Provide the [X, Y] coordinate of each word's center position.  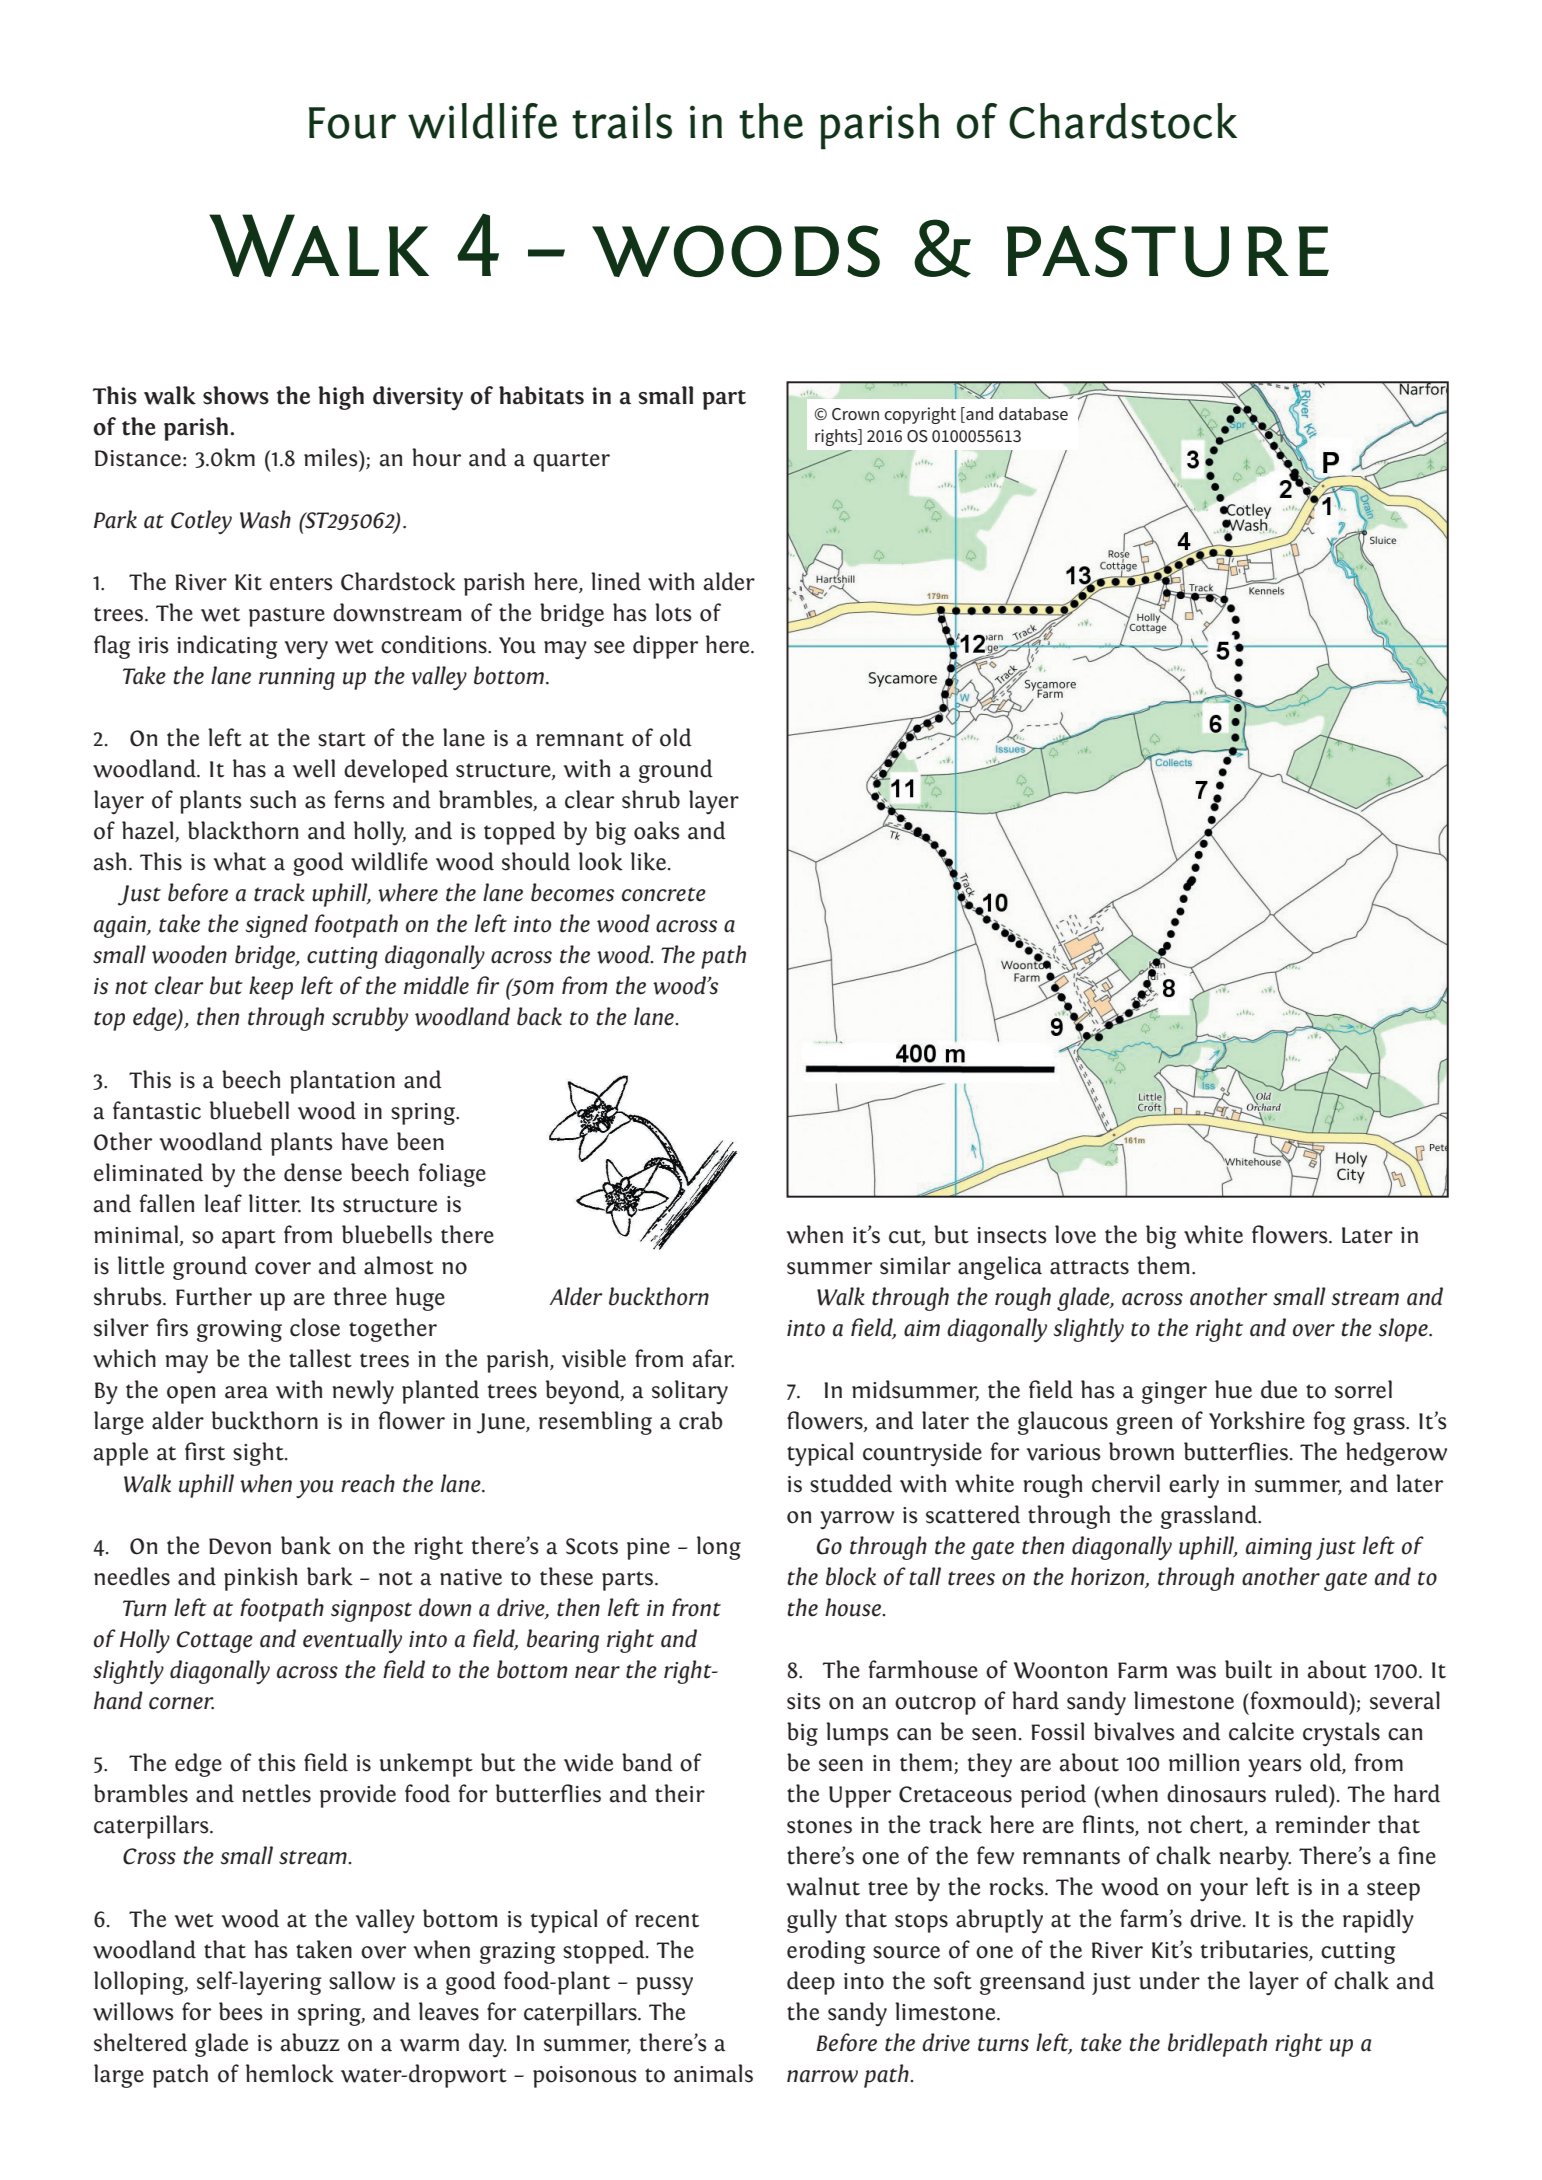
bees [241, 2011]
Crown [855, 414]
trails [622, 121]
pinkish [260, 1579]
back [539, 1016]
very [306, 650]
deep [811, 1983]
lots [673, 612]
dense [313, 1172]
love [1075, 1234]
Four [352, 123]
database [1033, 413]
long [719, 1548]
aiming [1279, 1549]
